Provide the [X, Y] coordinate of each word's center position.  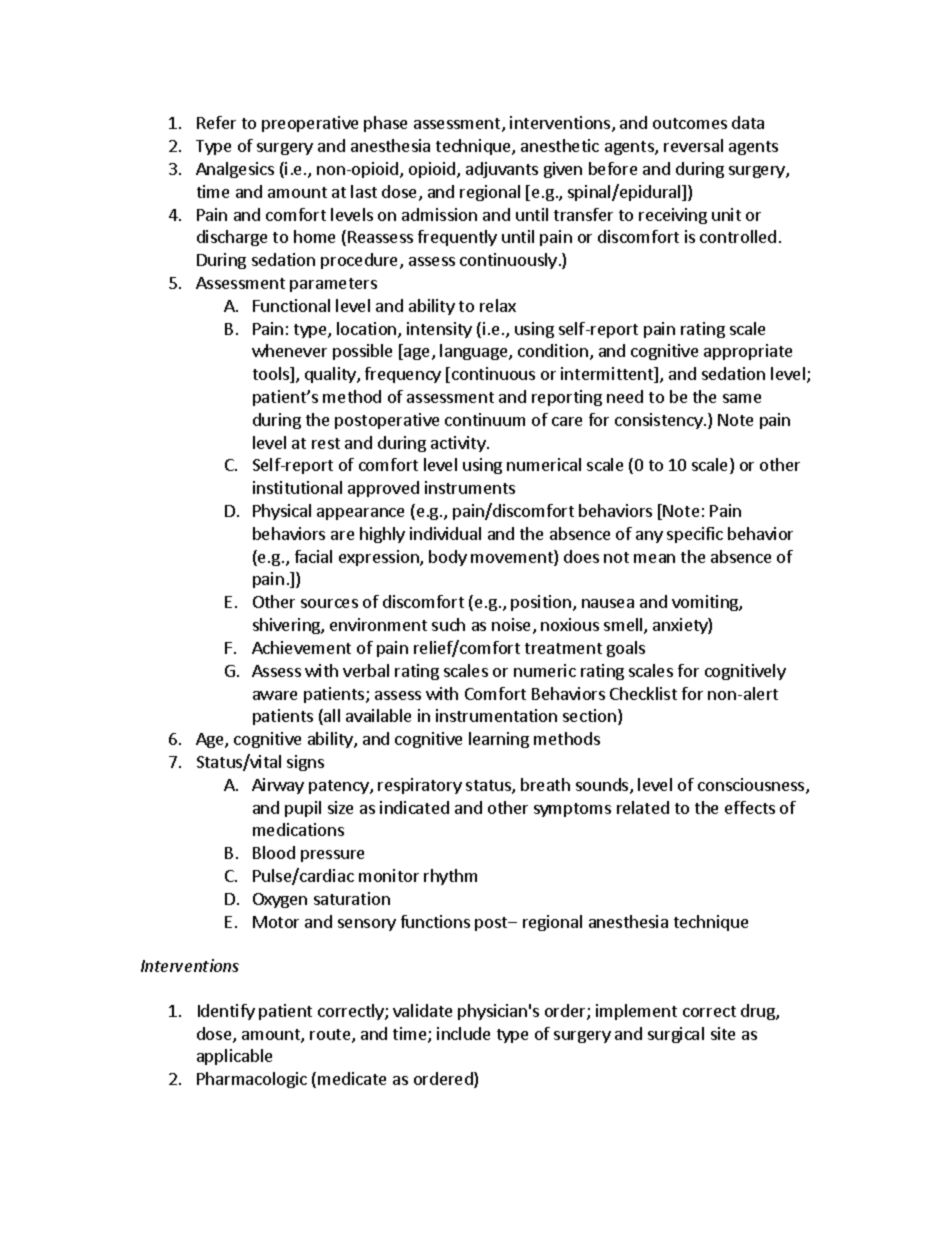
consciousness [752, 786]
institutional [297, 487]
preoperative [310, 124]
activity [459, 444]
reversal [693, 145]
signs [305, 763]
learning [499, 740]
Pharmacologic [252, 1080]
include [463, 1033]
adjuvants [502, 170]
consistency [660, 421]
